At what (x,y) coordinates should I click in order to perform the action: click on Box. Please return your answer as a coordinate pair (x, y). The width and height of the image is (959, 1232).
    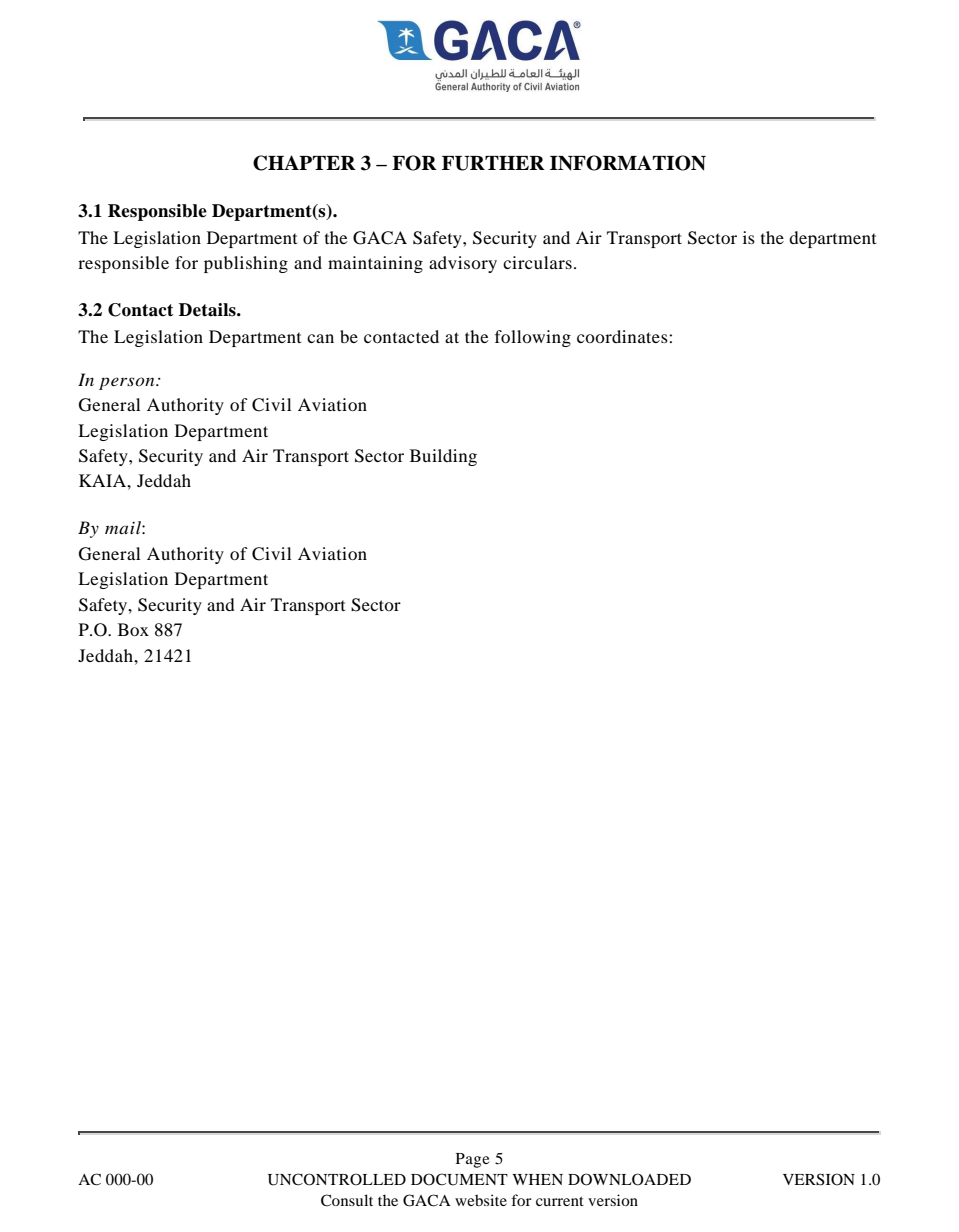
    Looking at the image, I should click on (133, 629).
